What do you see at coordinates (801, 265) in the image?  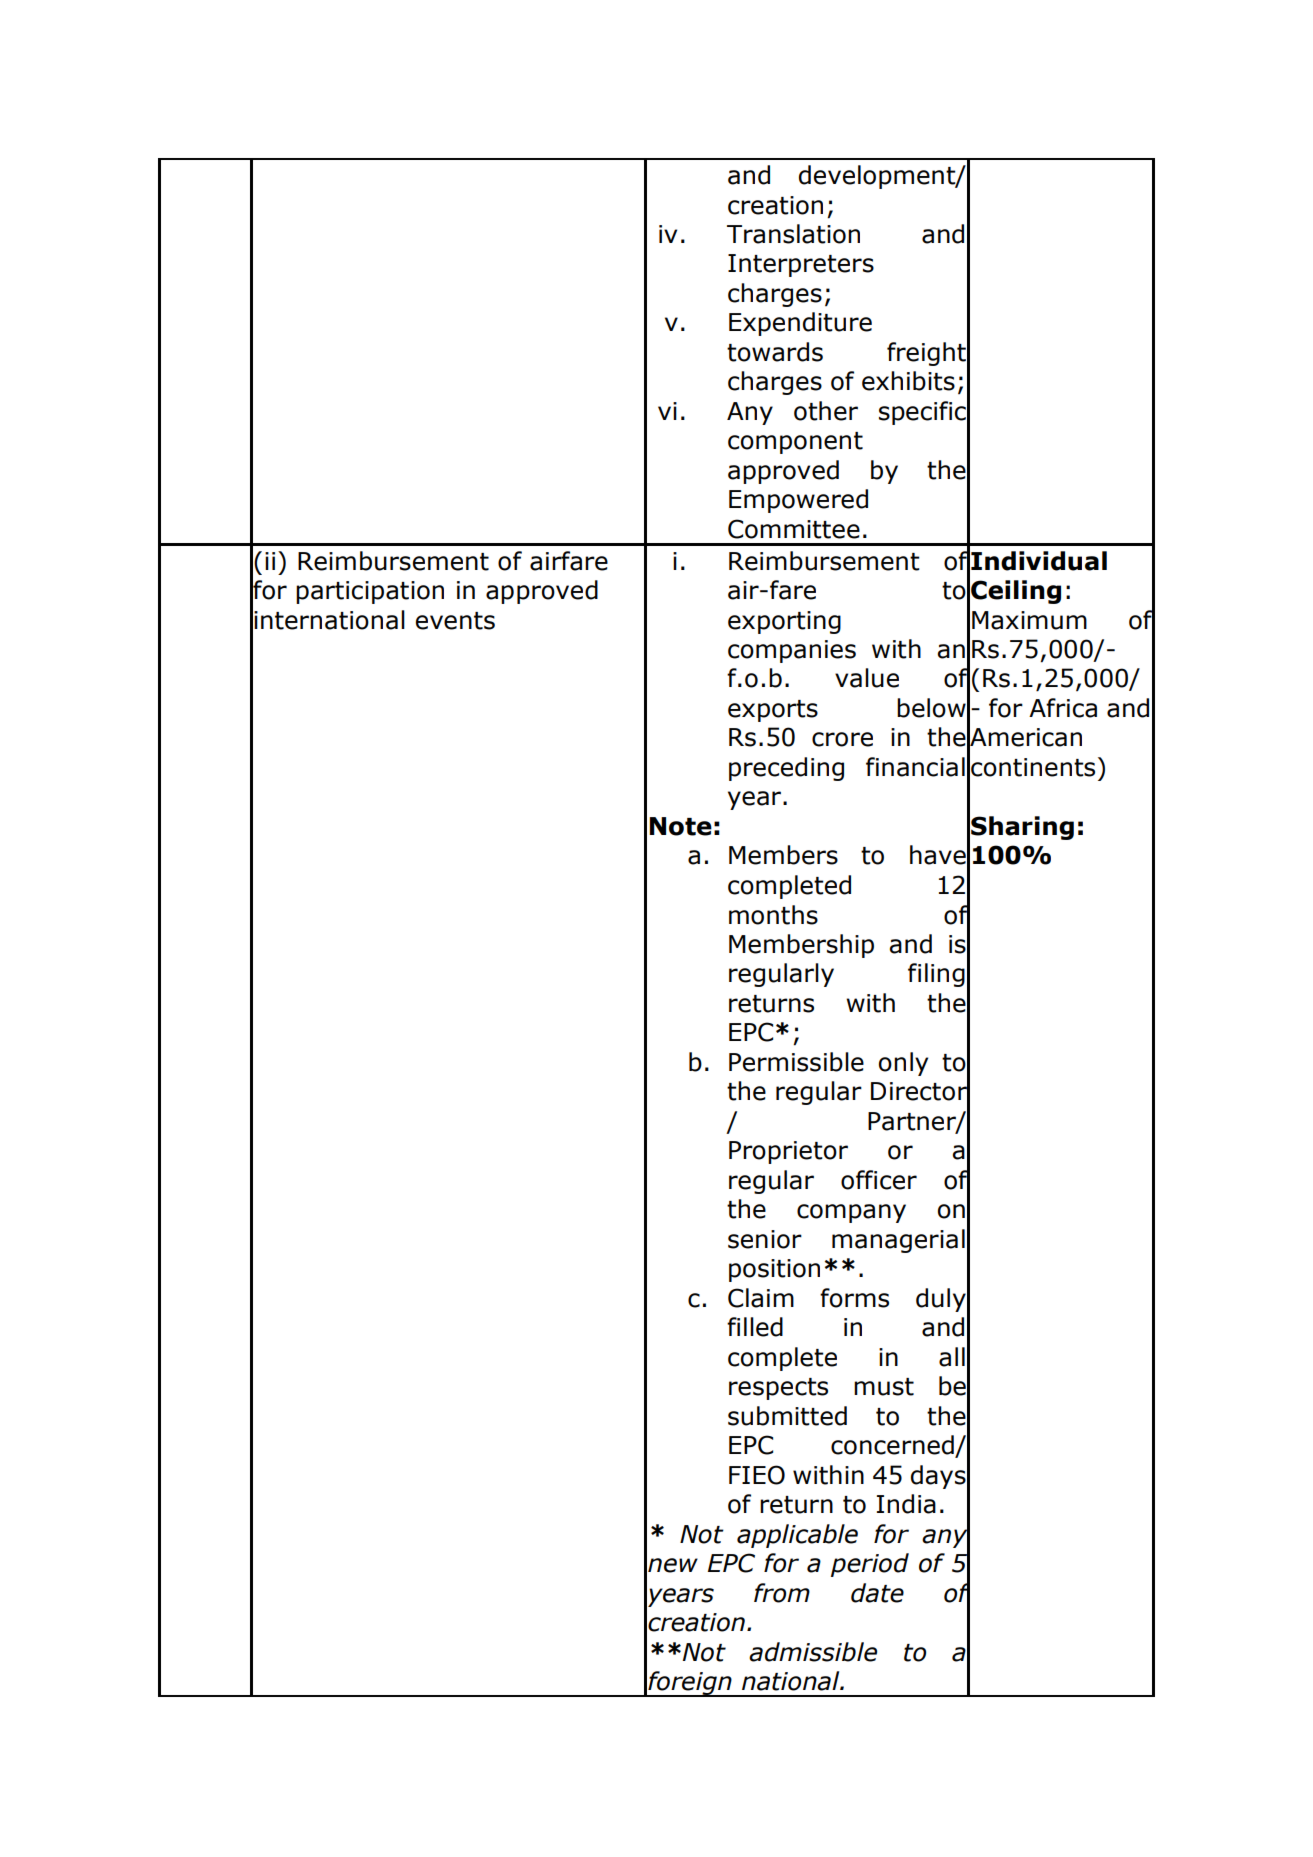 I see `Interpreters` at bounding box center [801, 265].
